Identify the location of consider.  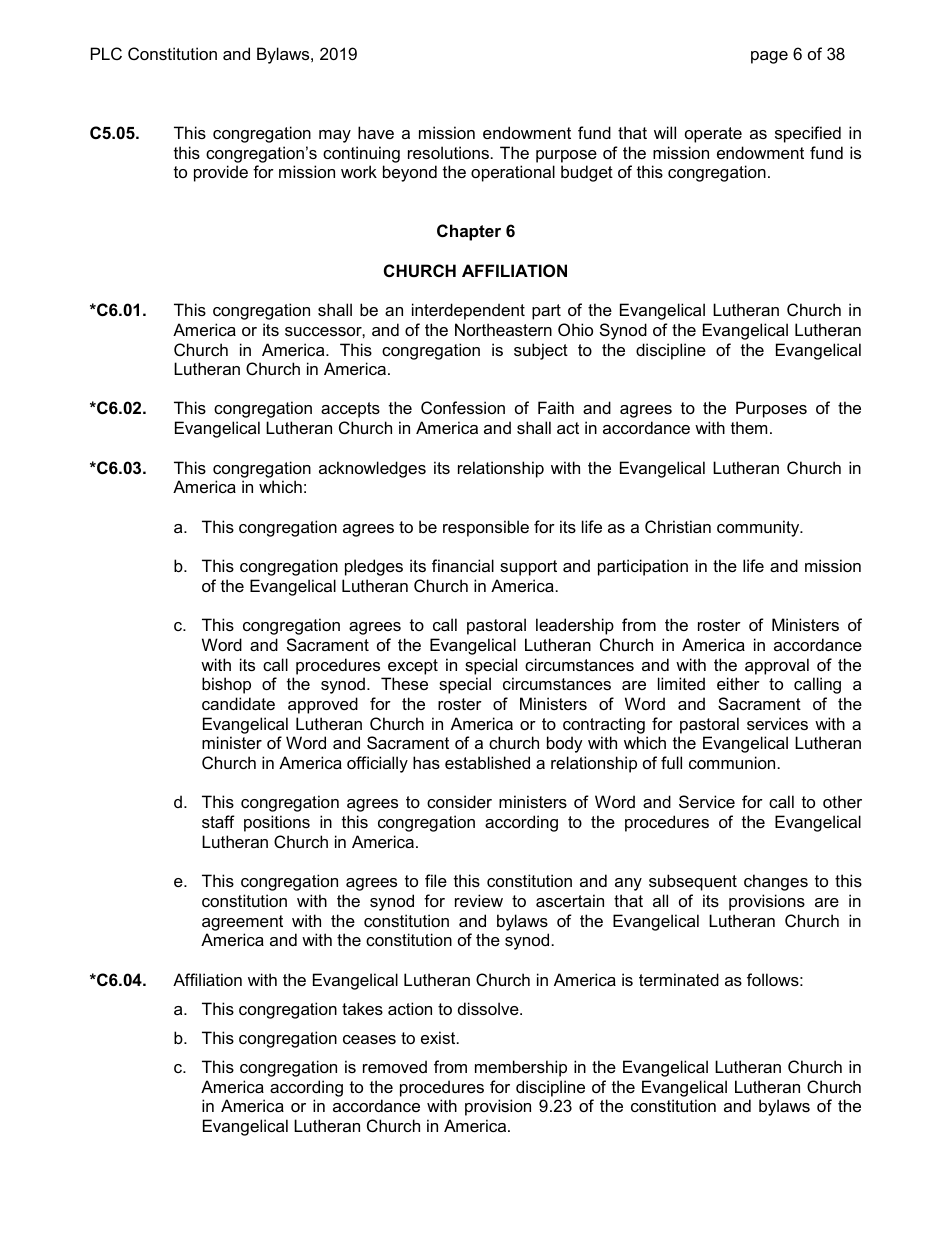
(459, 801).
